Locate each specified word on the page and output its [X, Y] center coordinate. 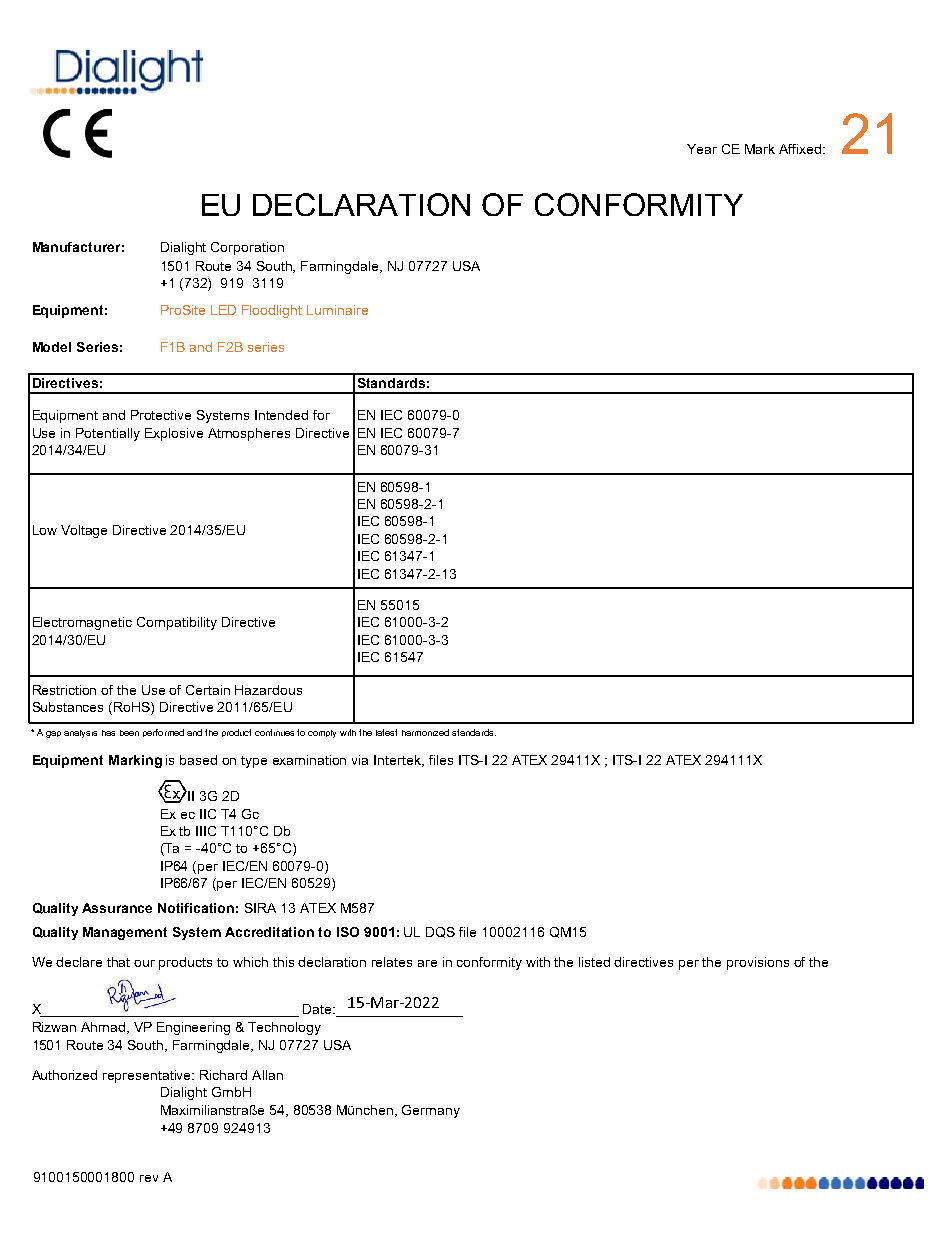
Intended [281, 415]
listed [594, 962]
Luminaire [337, 310]
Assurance [117, 908]
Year [702, 149]
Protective [161, 415]
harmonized [425, 732]
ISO [348, 932]
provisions [758, 963]
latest [386, 732]
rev [149, 1178]
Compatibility [177, 623]
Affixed [800, 149]
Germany [431, 1111]
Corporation [247, 248]
